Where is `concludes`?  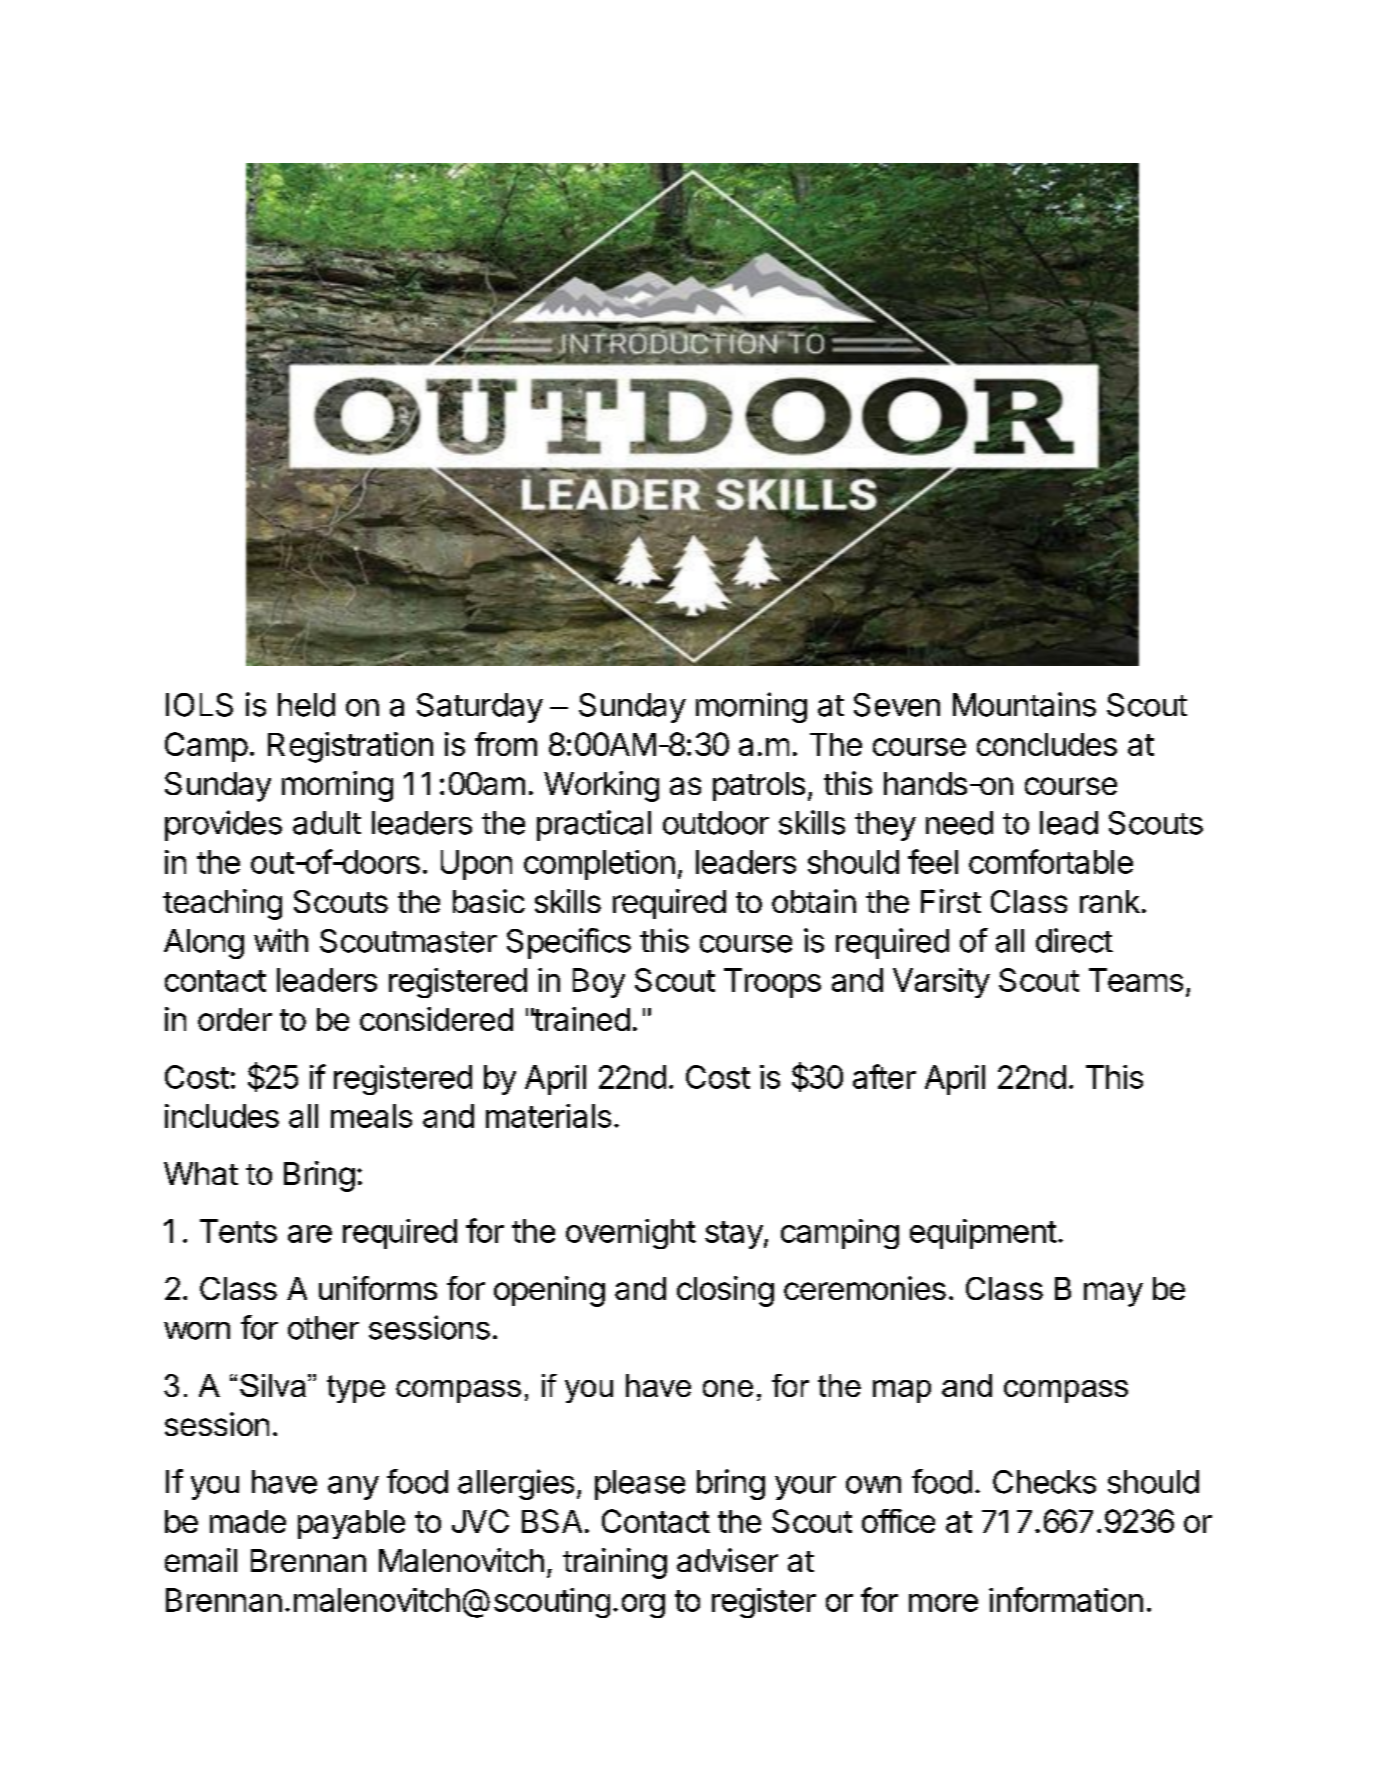 concludes is located at coordinates (1047, 744).
